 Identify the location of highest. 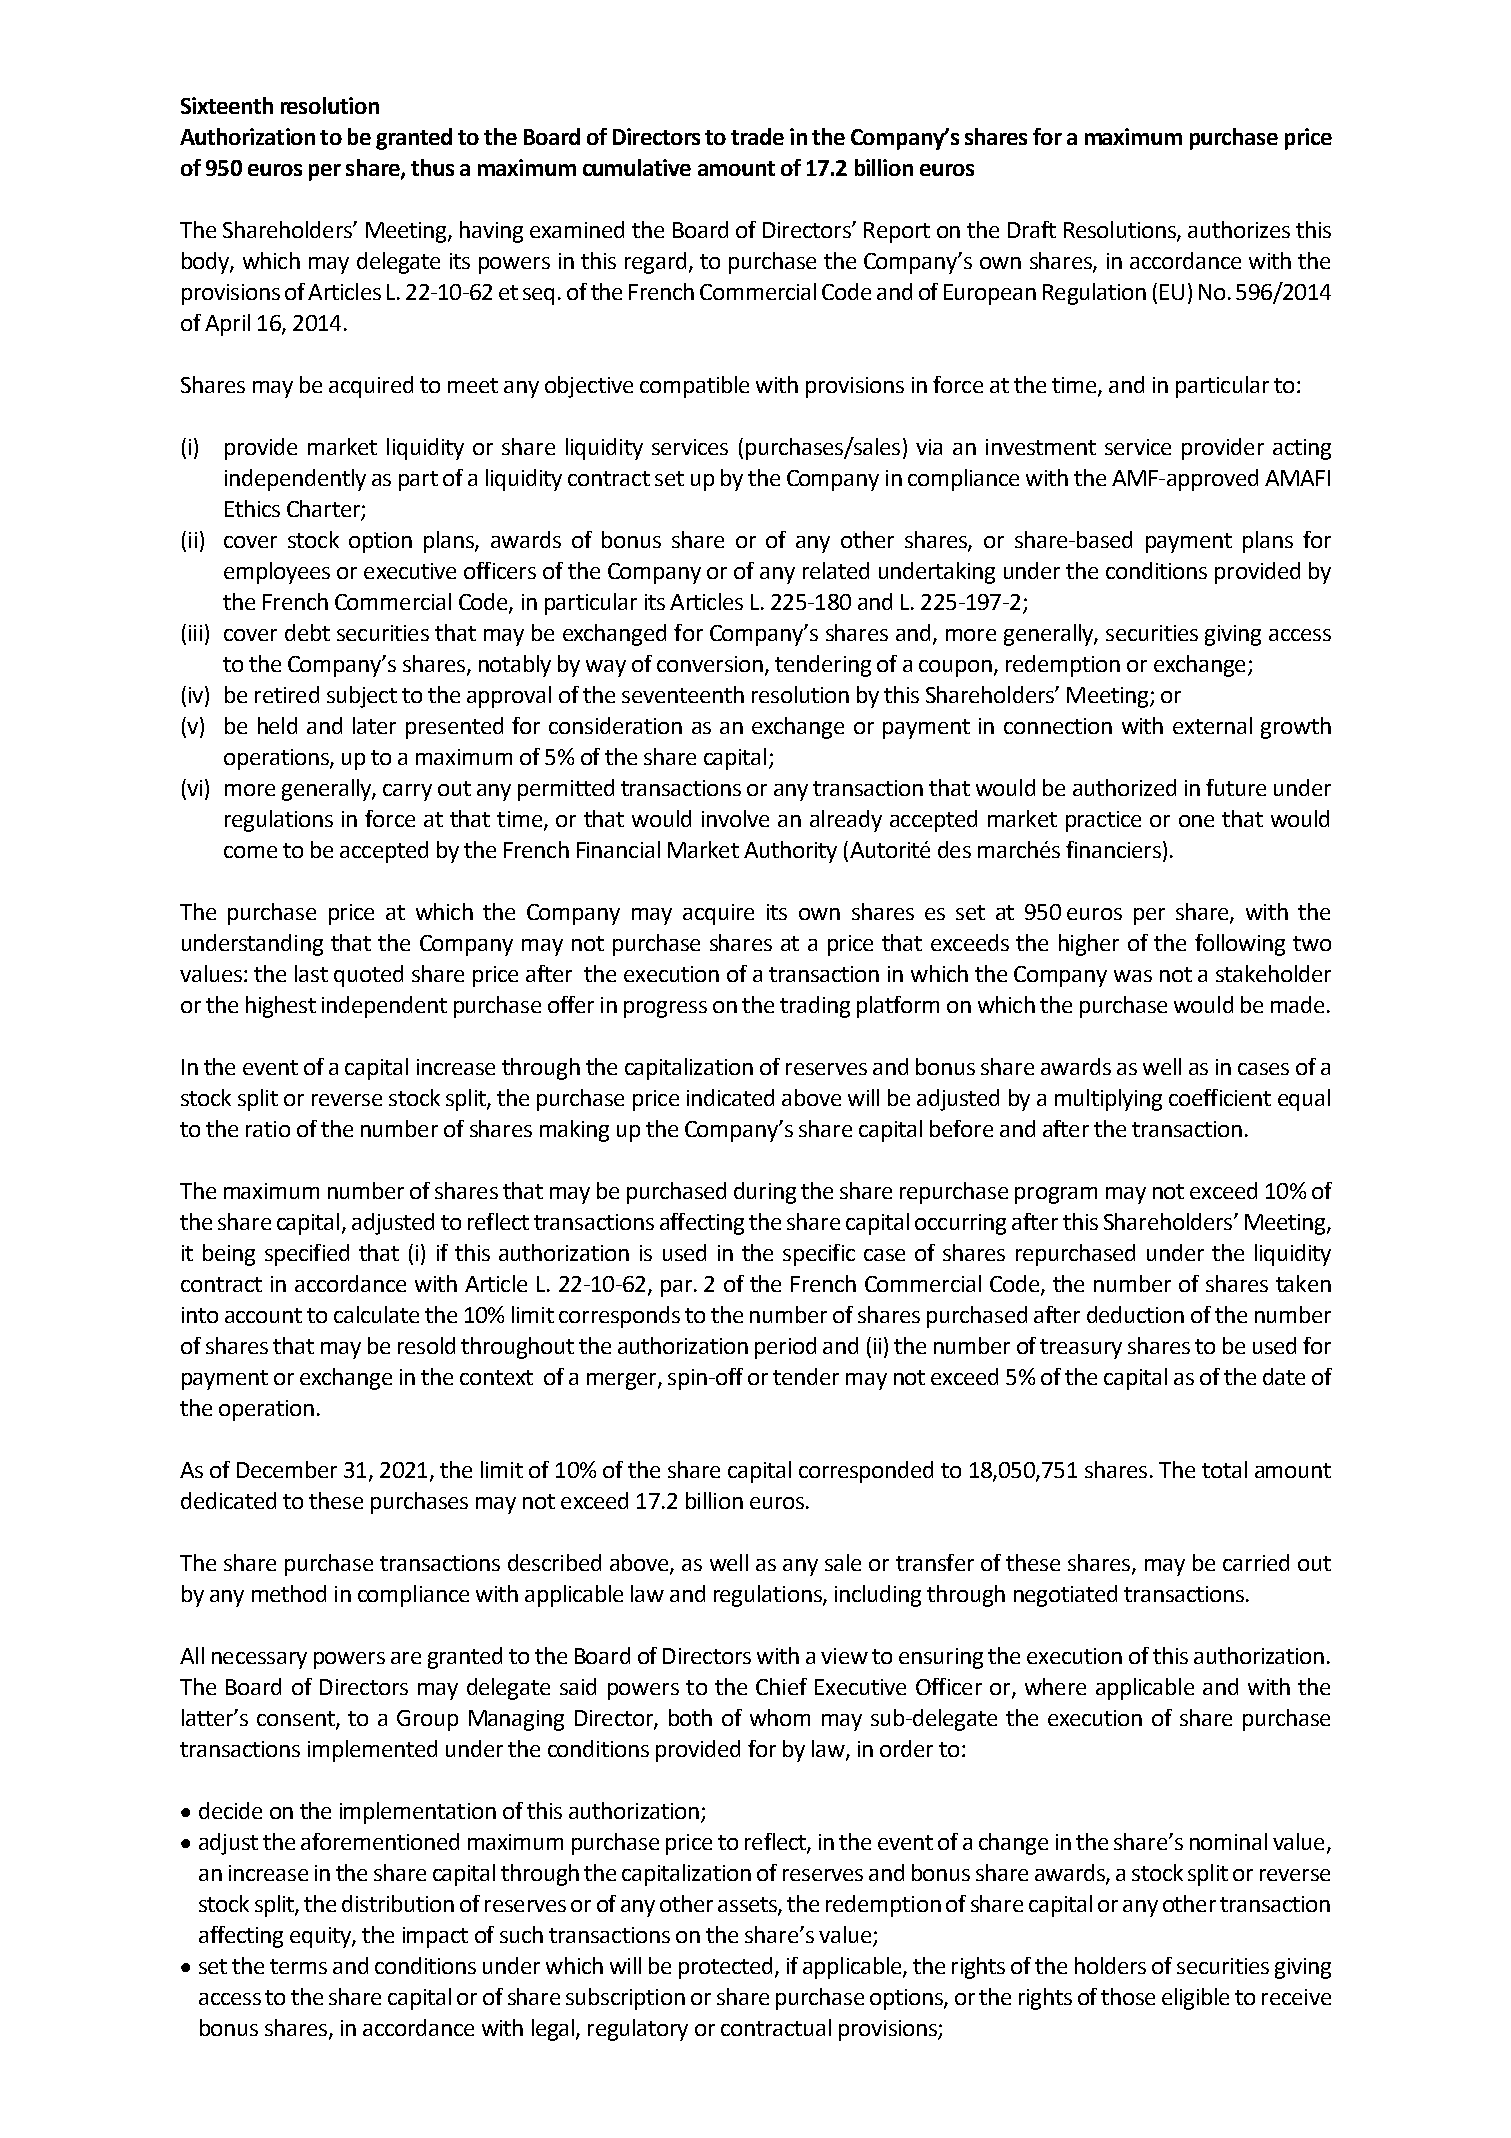
(281, 1007).
